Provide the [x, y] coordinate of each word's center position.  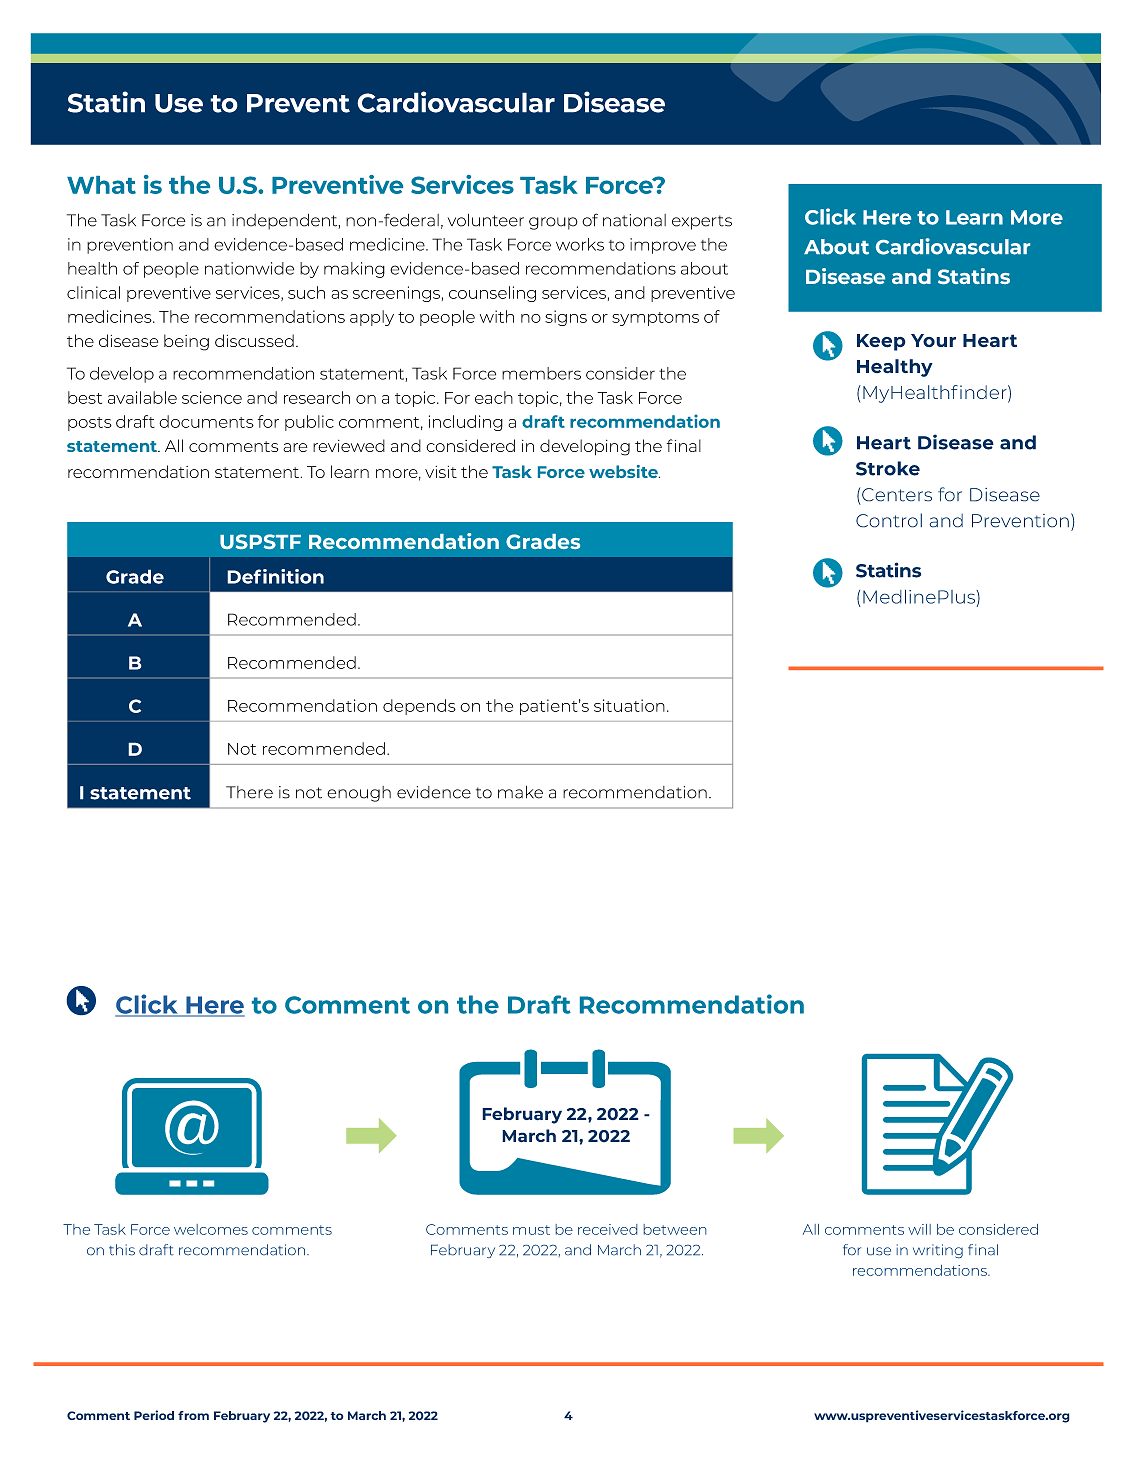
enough [359, 794]
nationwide [249, 268]
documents [206, 421]
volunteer [486, 220]
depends [419, 707]
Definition [275, 576]
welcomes [211, 1229]
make [520, 792]
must [531, 1230]
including [466, 423]
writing [938, 1251]
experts [702, 222]
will [919, 1229]
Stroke [888, 468]
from [193, 1415]
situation [629, 705]
